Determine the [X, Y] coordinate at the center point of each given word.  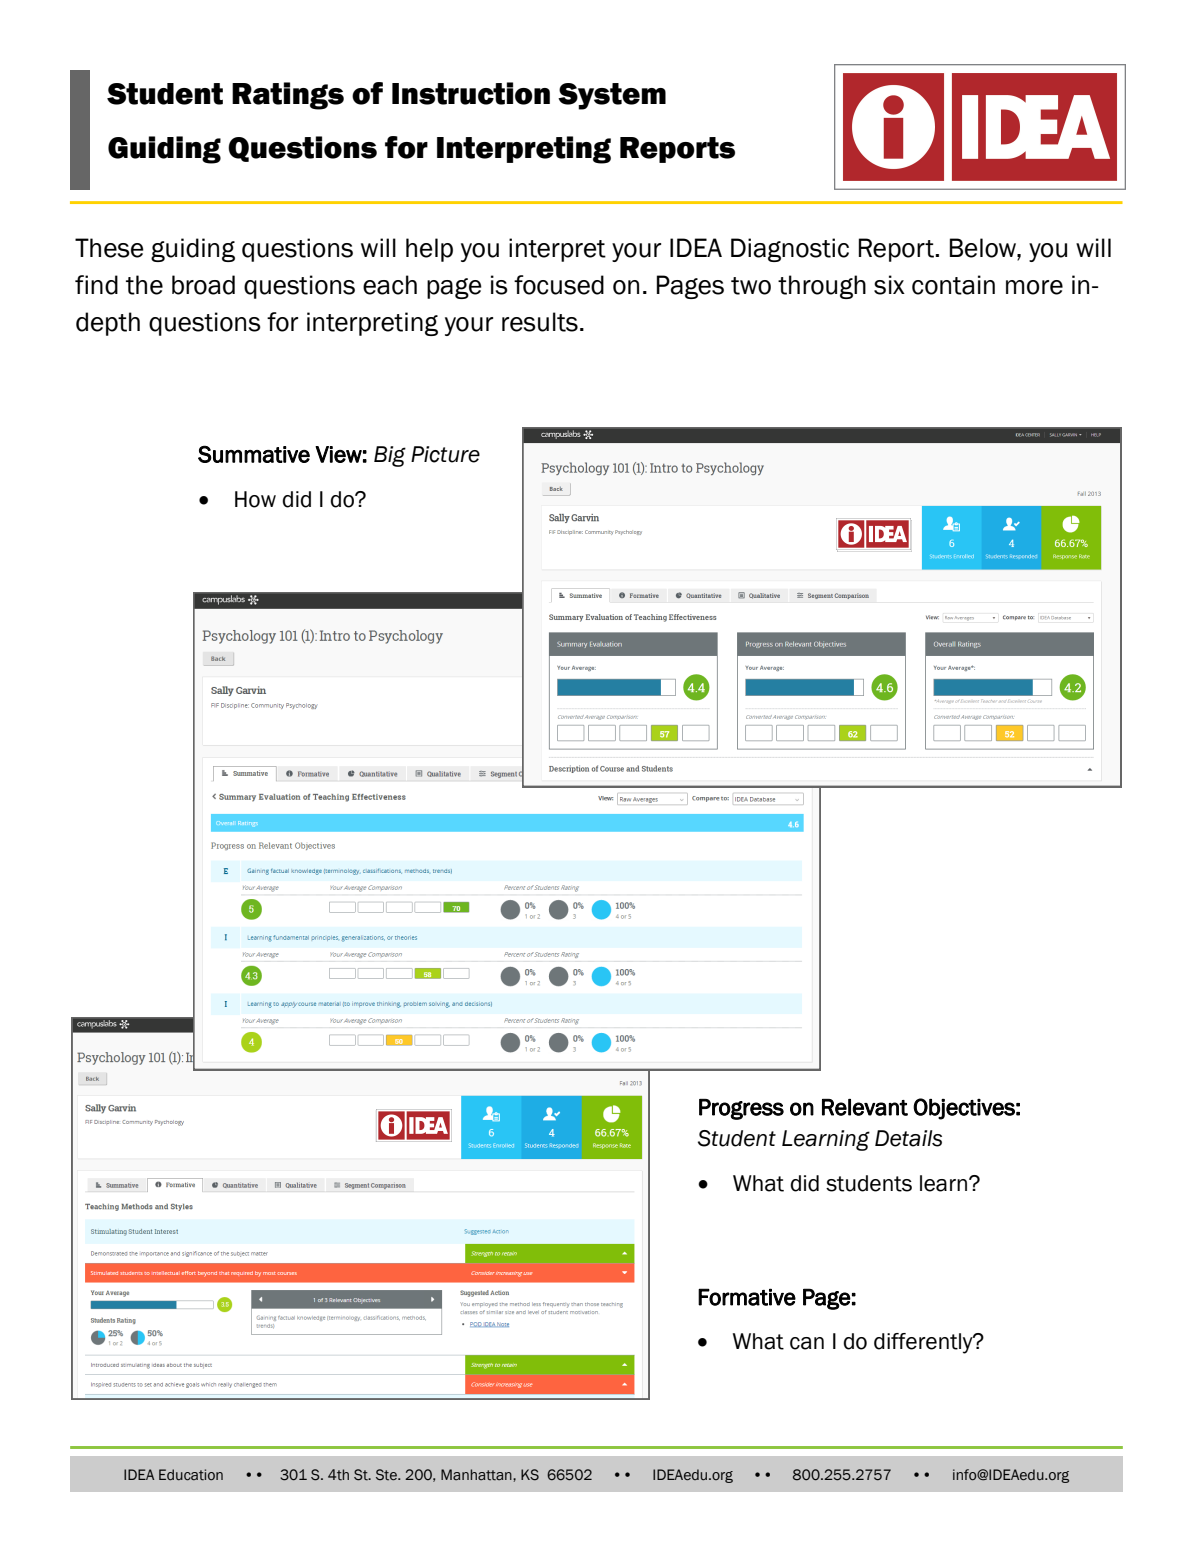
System [612, 96]
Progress [741, 1109]
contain [953, 285]
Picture [445, 454]
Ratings [288, 96]
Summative [254, 454]
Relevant [865, 1107]
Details [908, 1138]
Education [191, 1475]
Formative [747, 1297]
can [807, 1343]
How [255, 499]
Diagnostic [790, 250]
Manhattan [477, 1475]
